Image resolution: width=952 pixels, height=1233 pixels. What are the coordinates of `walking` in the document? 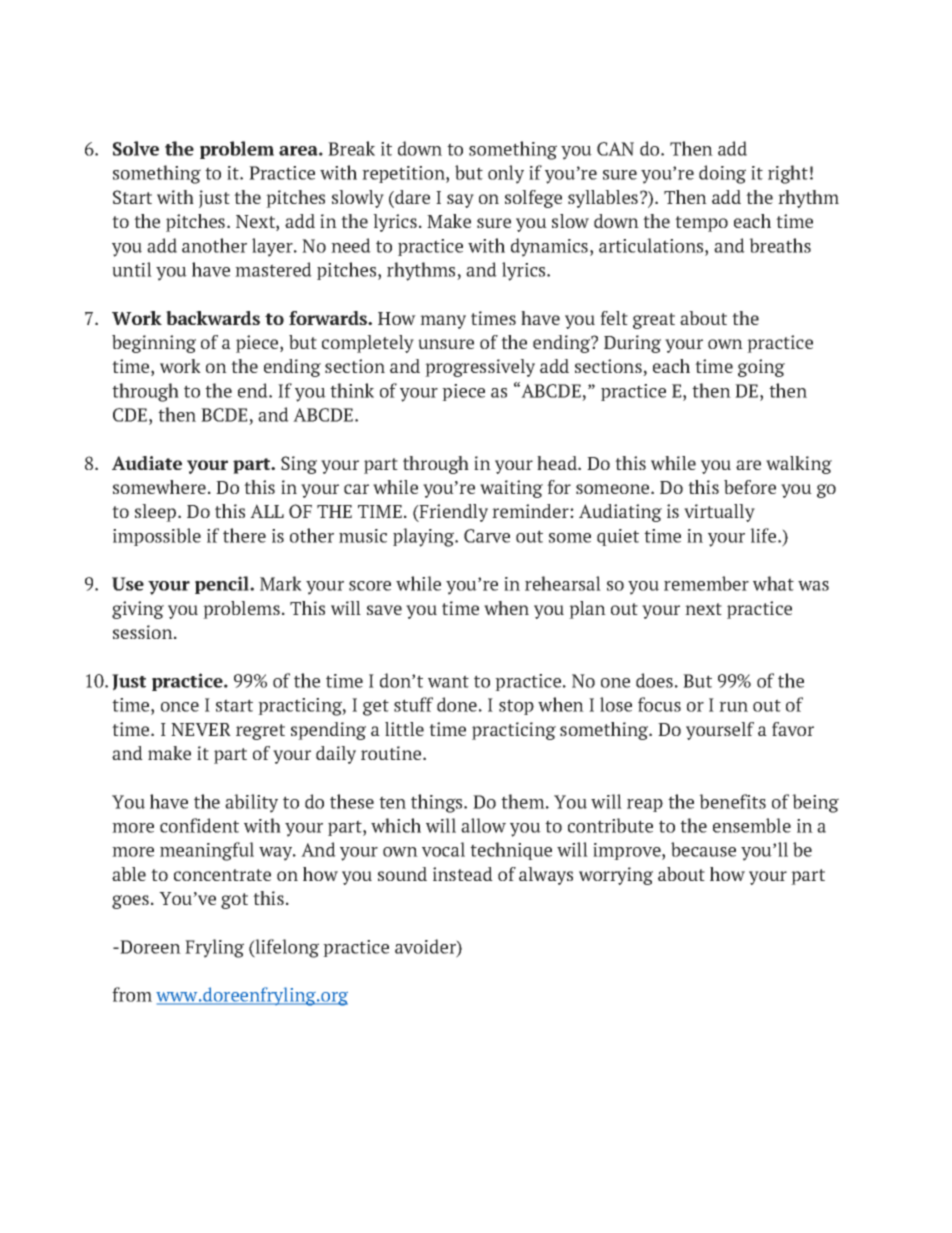 It's located at (799, 465).
